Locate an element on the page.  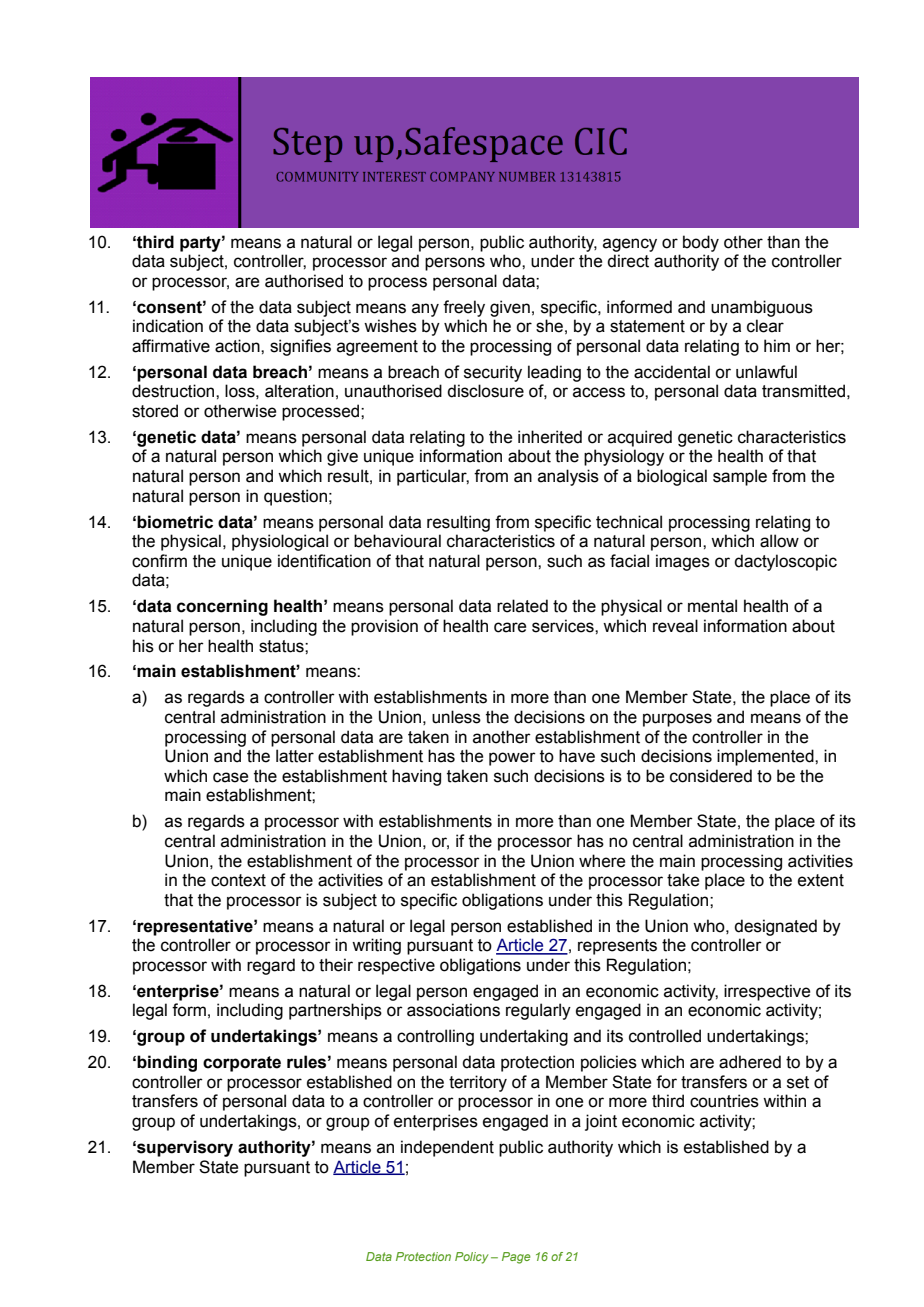
analysis is located at coordinates (568, 477).
